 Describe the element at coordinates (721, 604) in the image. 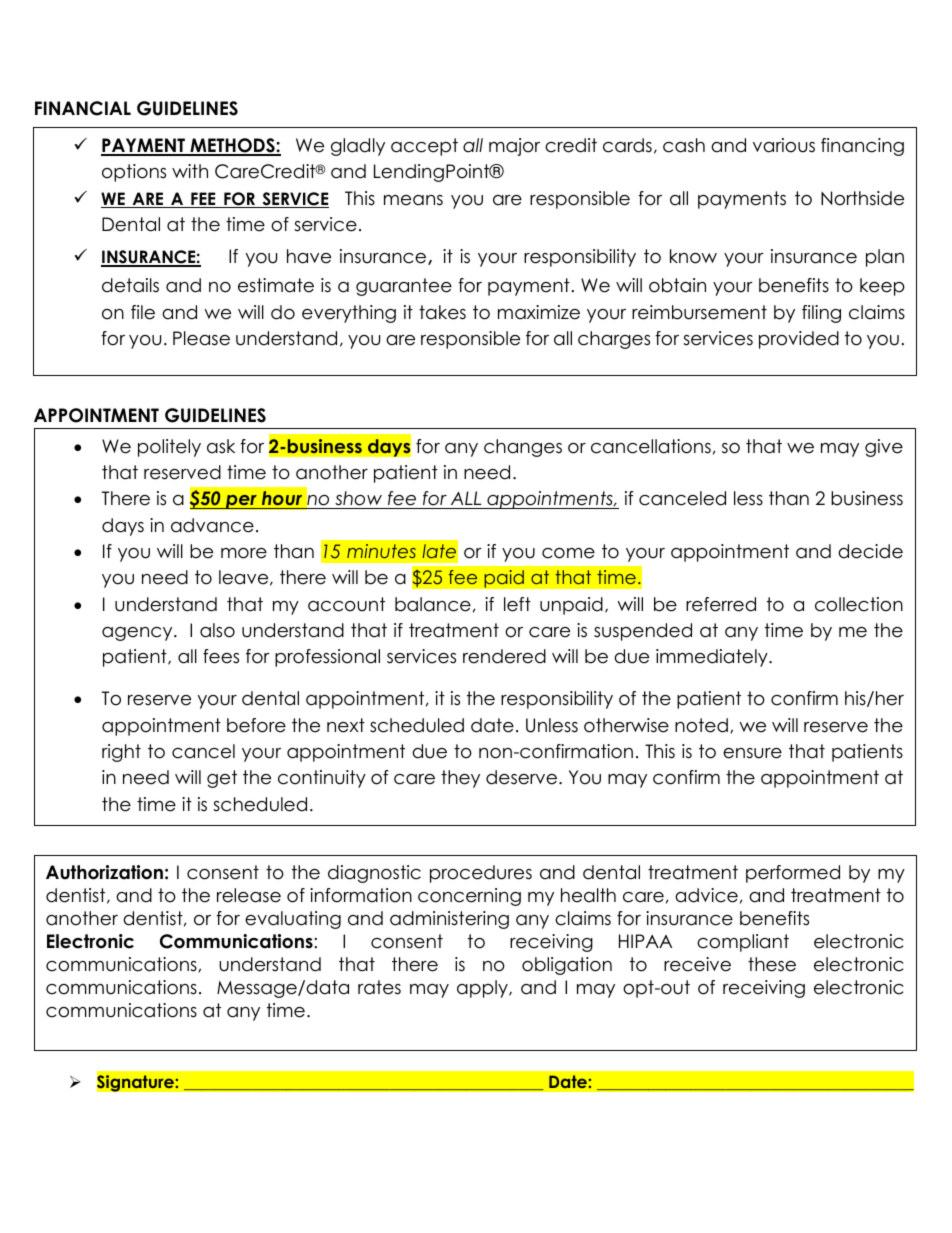

I see `referred` at that location.
